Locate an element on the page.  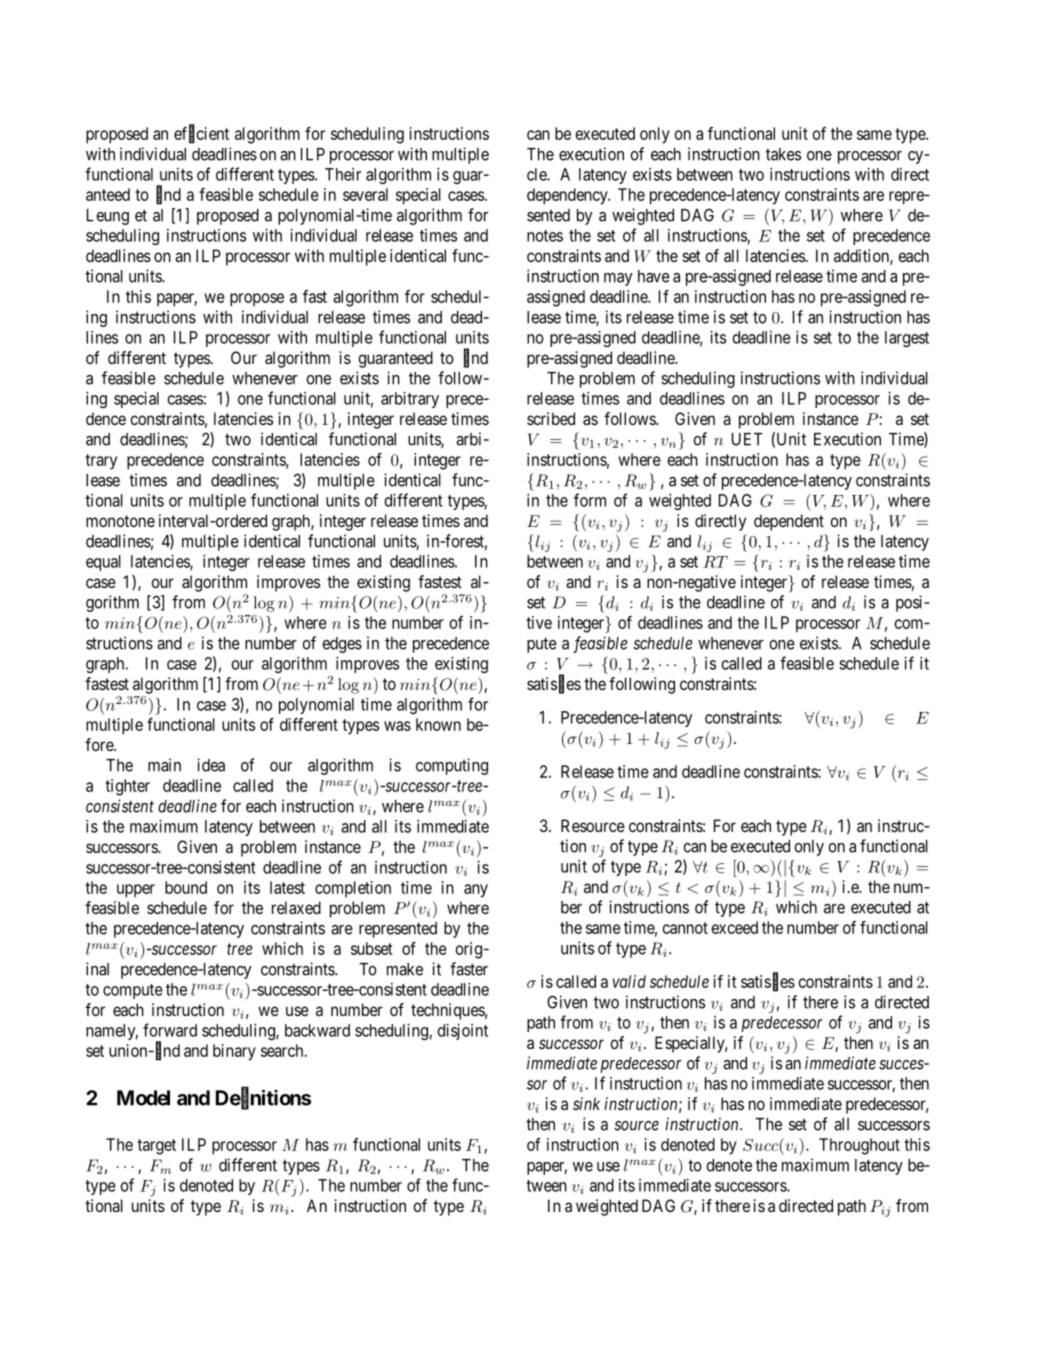
dependency is located at coordinates (568, 196).
